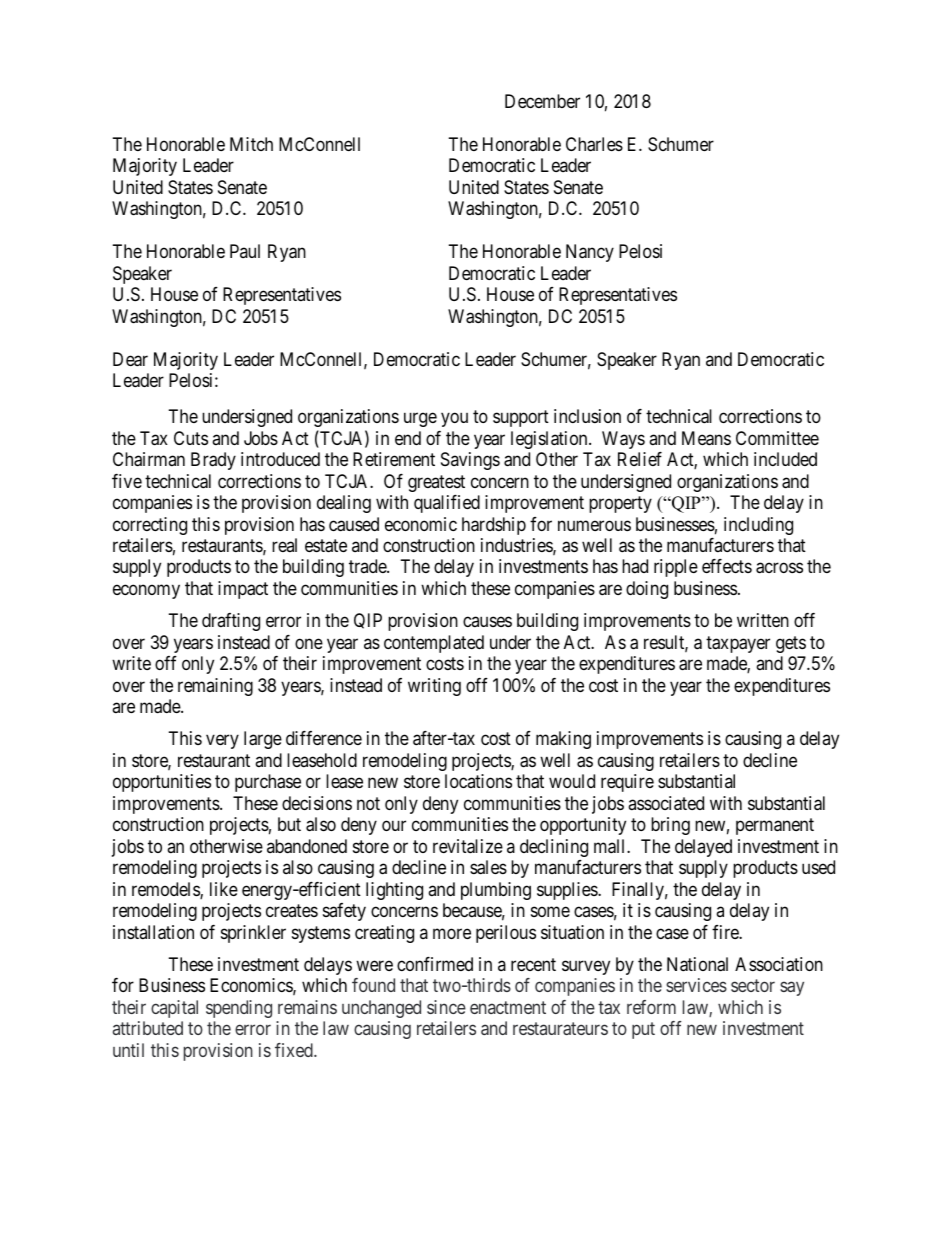 The image size is (952, 1233). I want to click on very, so click(222, 742).
